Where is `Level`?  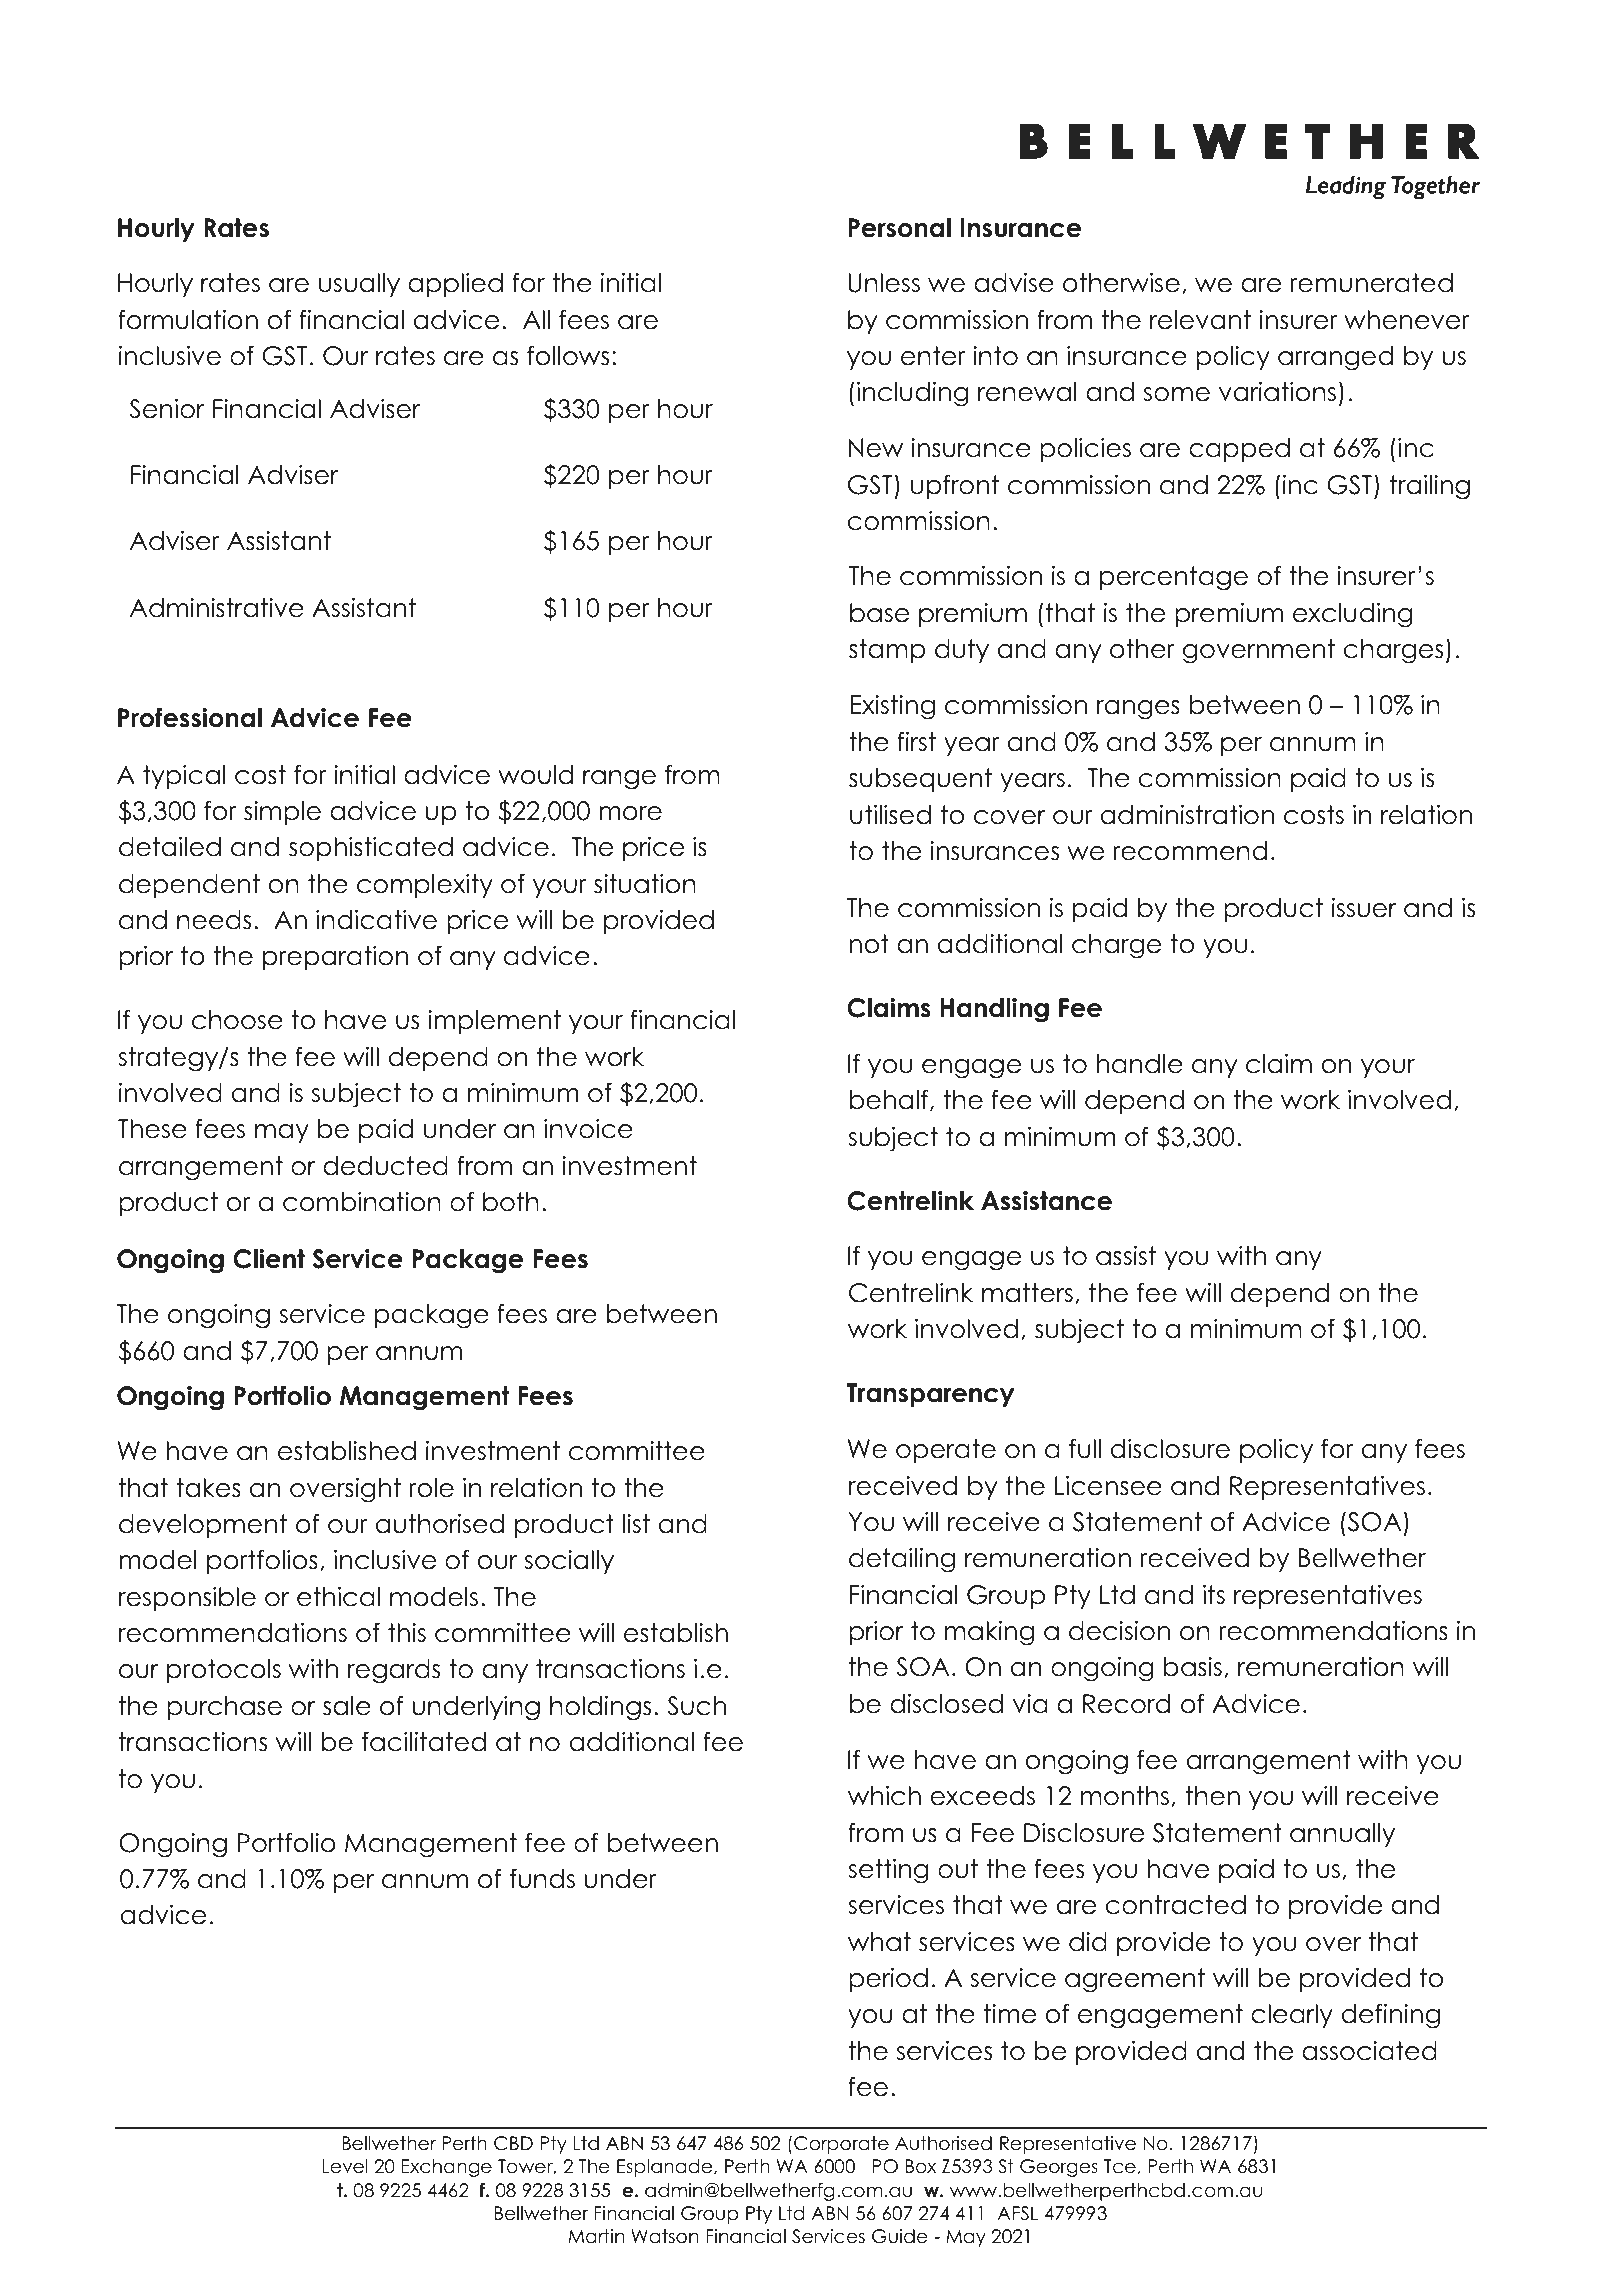 Level is located at coordinates (345, 2166).
